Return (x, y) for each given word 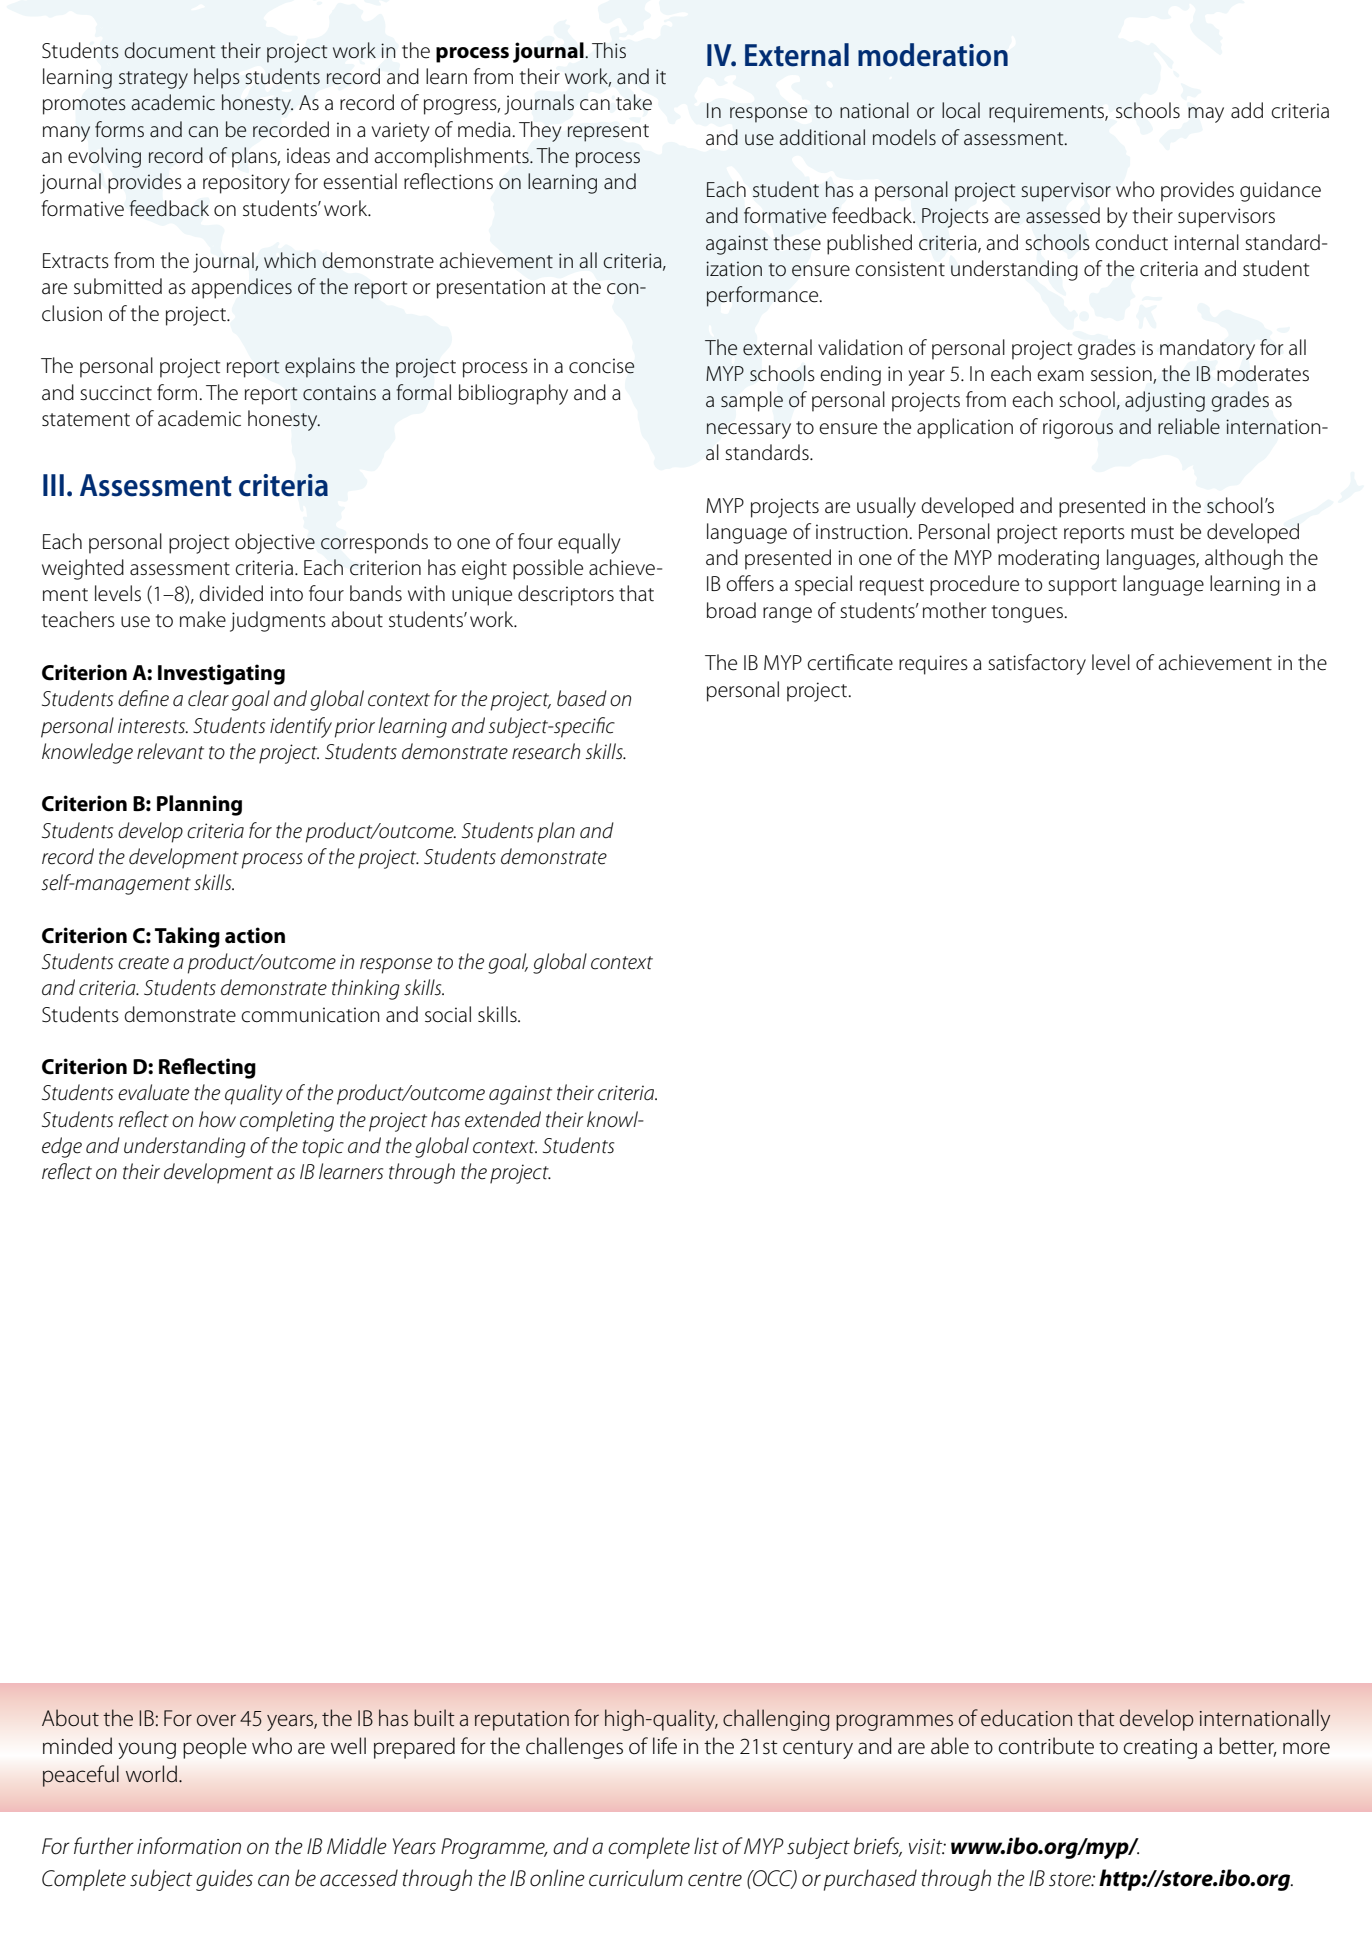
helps (217, 78)
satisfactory (1037, 664)
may (1206, 115)
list (706, 1846)
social (448, 1014)
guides (224, 1880)
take (634, 102)
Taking (187, 937)
